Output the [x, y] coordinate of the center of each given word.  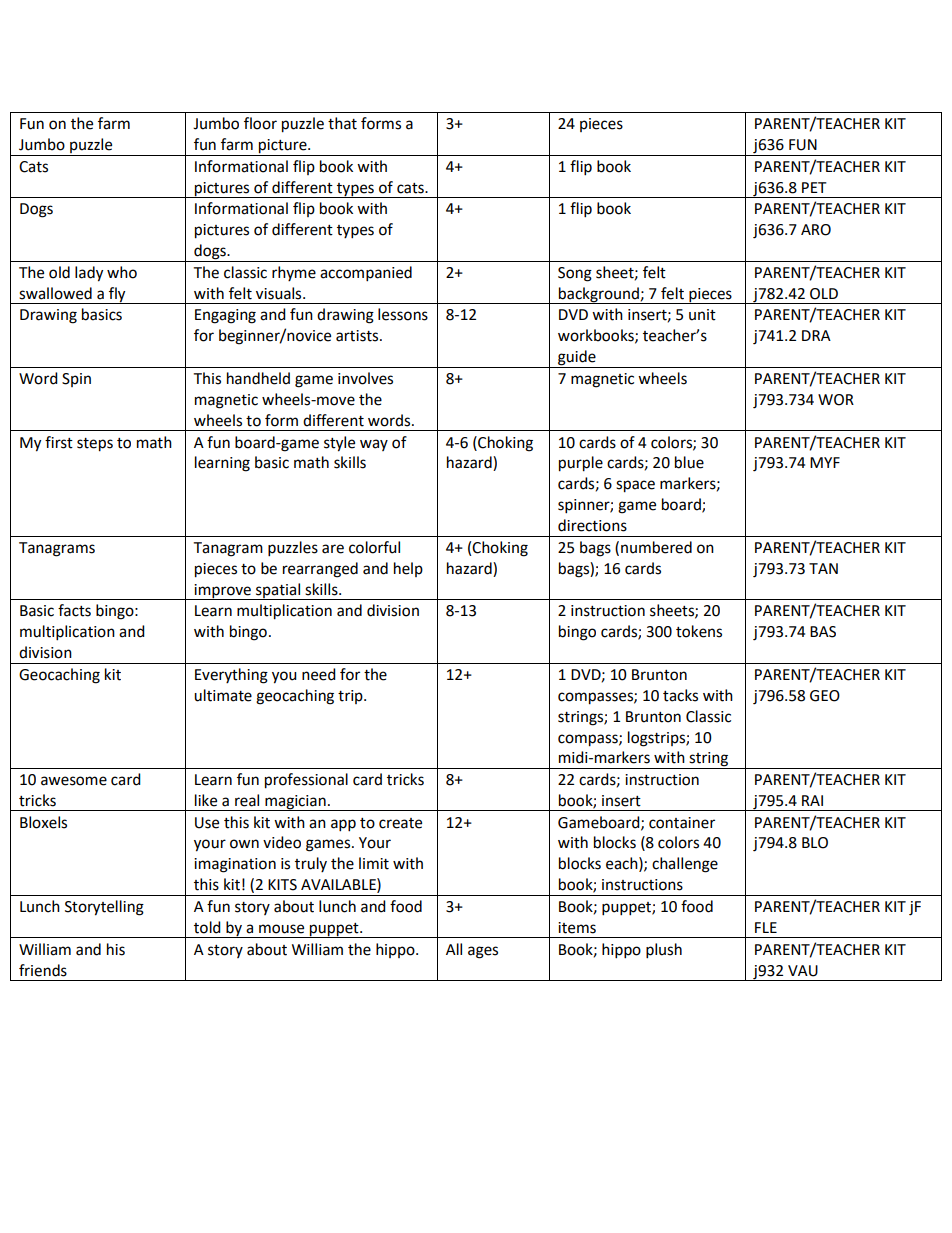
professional [306, 781]
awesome [74, 781]
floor [260, 123]
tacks [680, 695]
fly [117, 295]
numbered [656, 547]
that [342, 123]
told [207, 927]
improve [222, 592]
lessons [403, 314]
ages [483, 952]
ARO [816, 230]
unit [702, 315]
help [408, 569]
